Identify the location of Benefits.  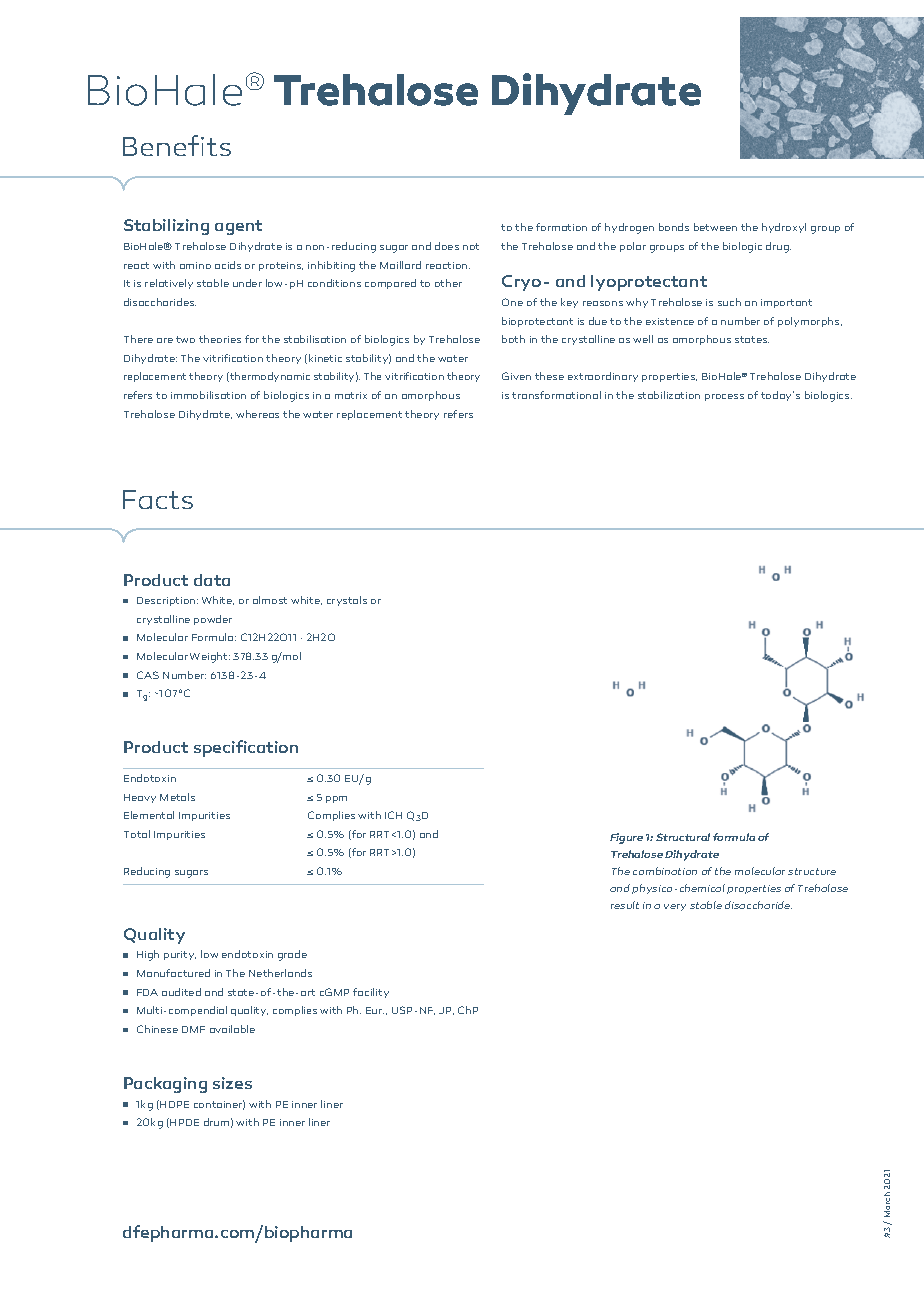
(177, 145).
